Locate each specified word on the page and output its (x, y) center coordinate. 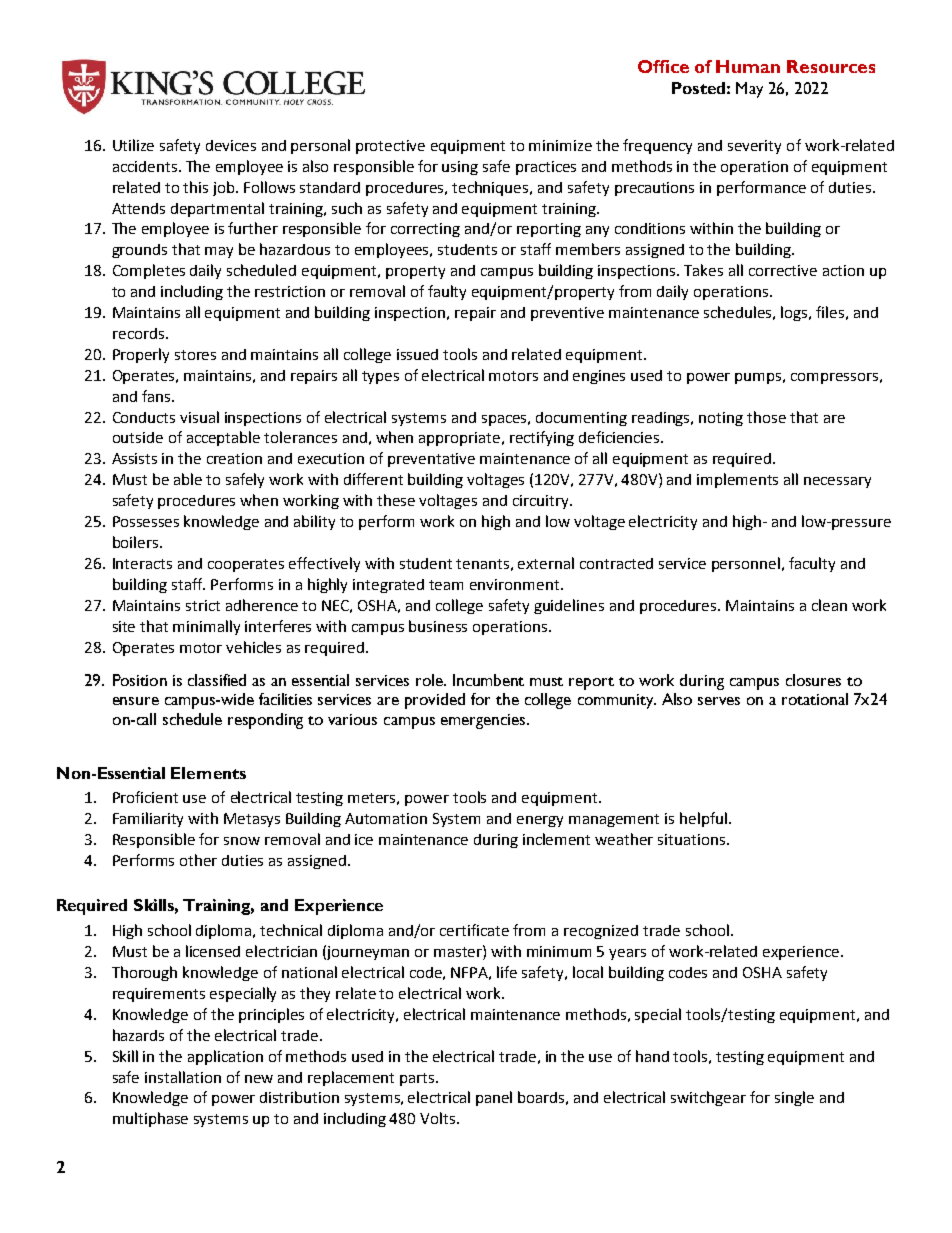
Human (748, 66)
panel (494, 1098)
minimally (206, 627)
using (460, 168)
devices (231, 145)
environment (516, 584)
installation (183, 1077)
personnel (746, 564)
